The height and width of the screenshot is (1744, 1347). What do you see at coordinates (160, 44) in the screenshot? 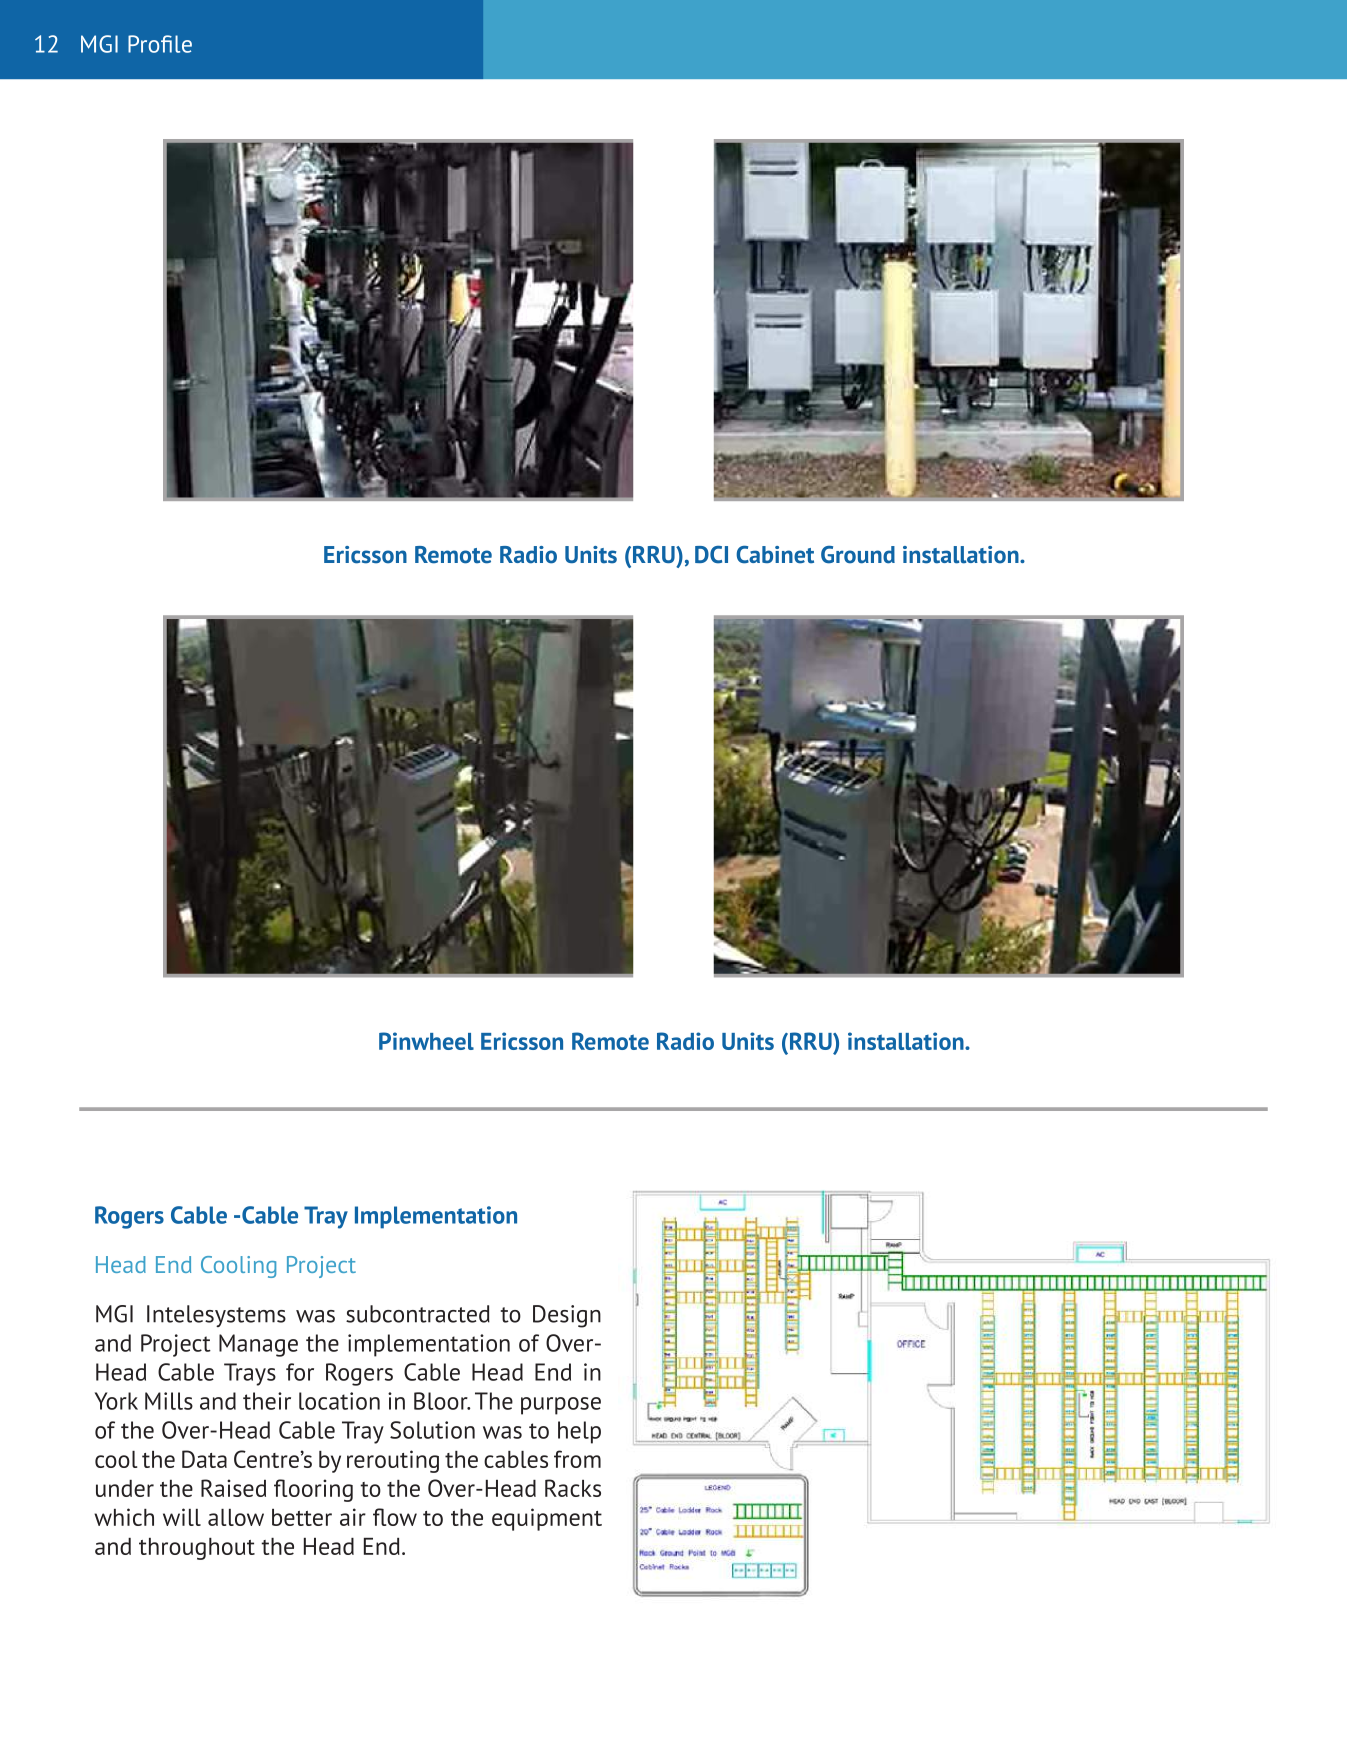
I see `Profile` at bounding box center [160, 44].
